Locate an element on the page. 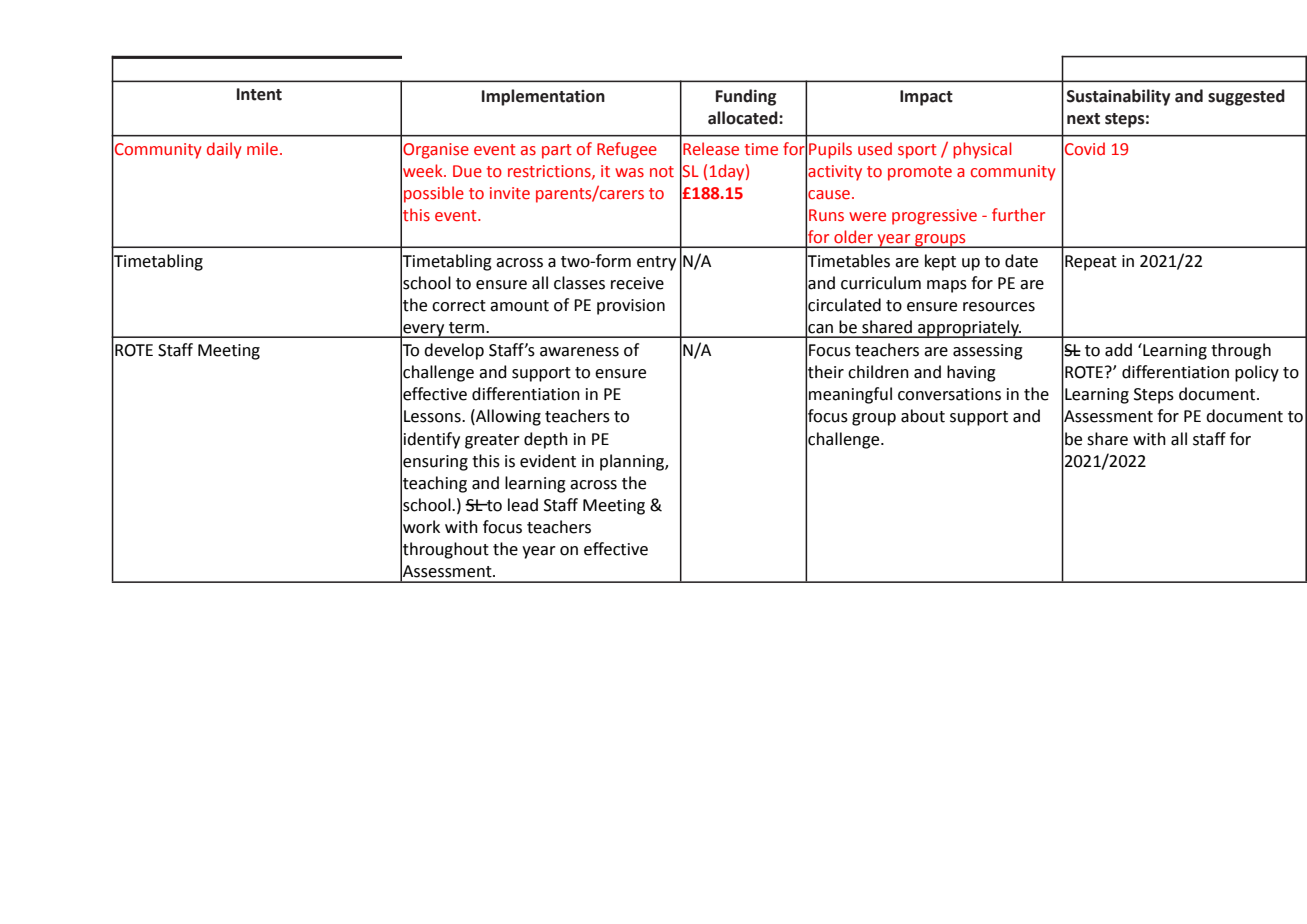 This page has height=924, width=1307. Intent is located at coordinates (259, 94).
